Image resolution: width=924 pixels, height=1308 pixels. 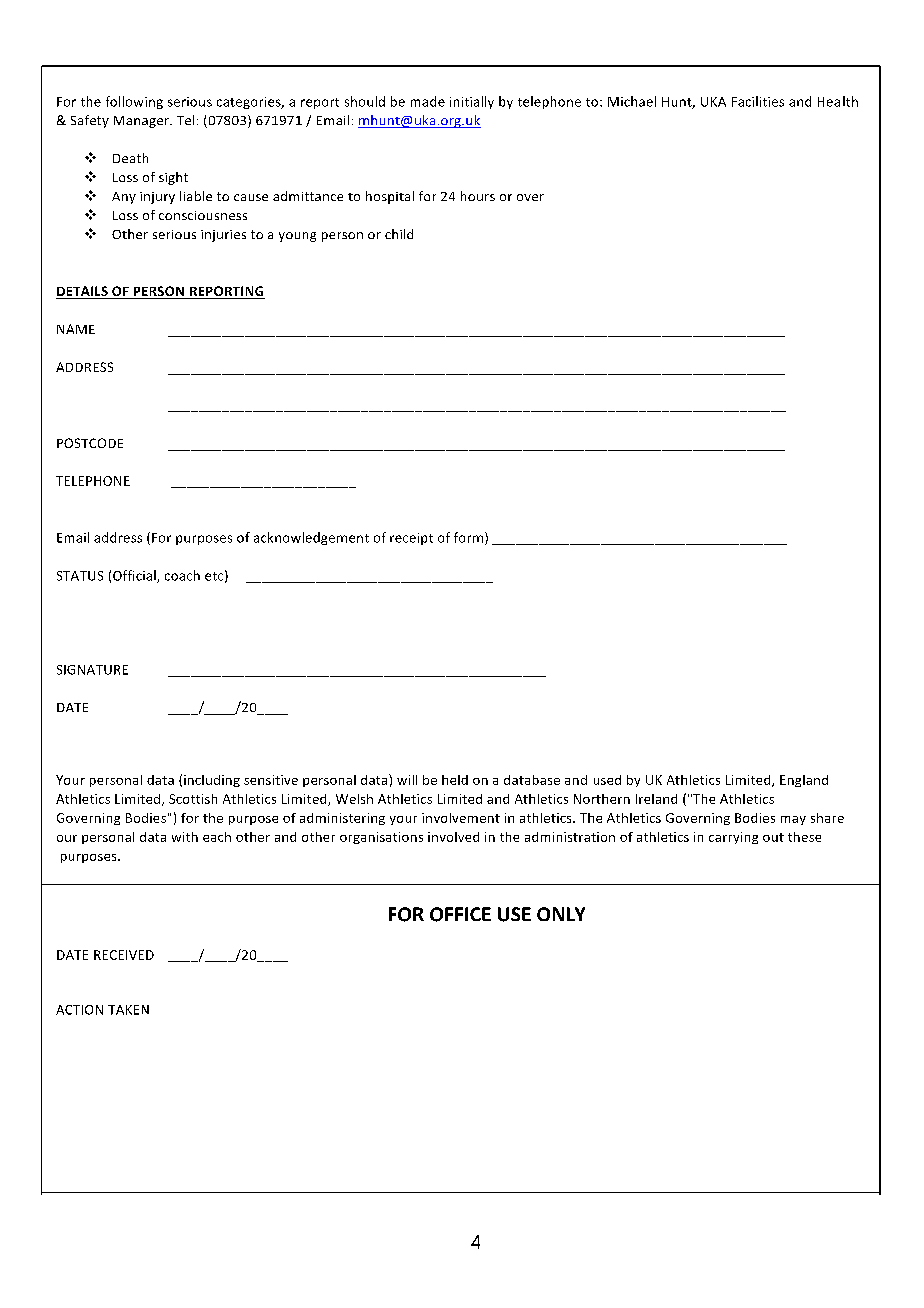 What do you see at coordinates (90, 443) in the screenshot?
I see `POSTCODE` at bounding box center [90, 443].
